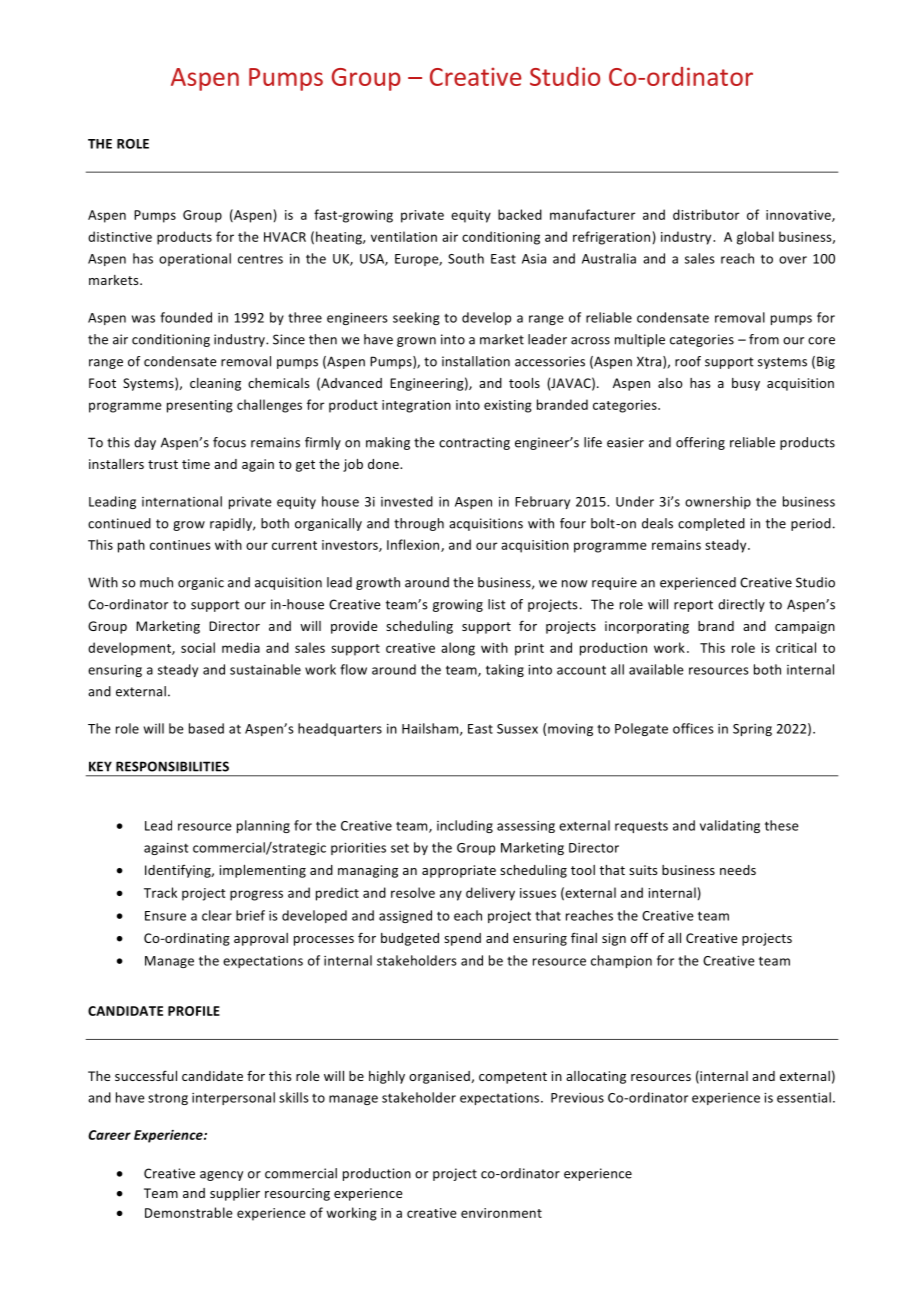 This screenshot has width=924, height=1308. I want to click on South, so click(466, 258).
